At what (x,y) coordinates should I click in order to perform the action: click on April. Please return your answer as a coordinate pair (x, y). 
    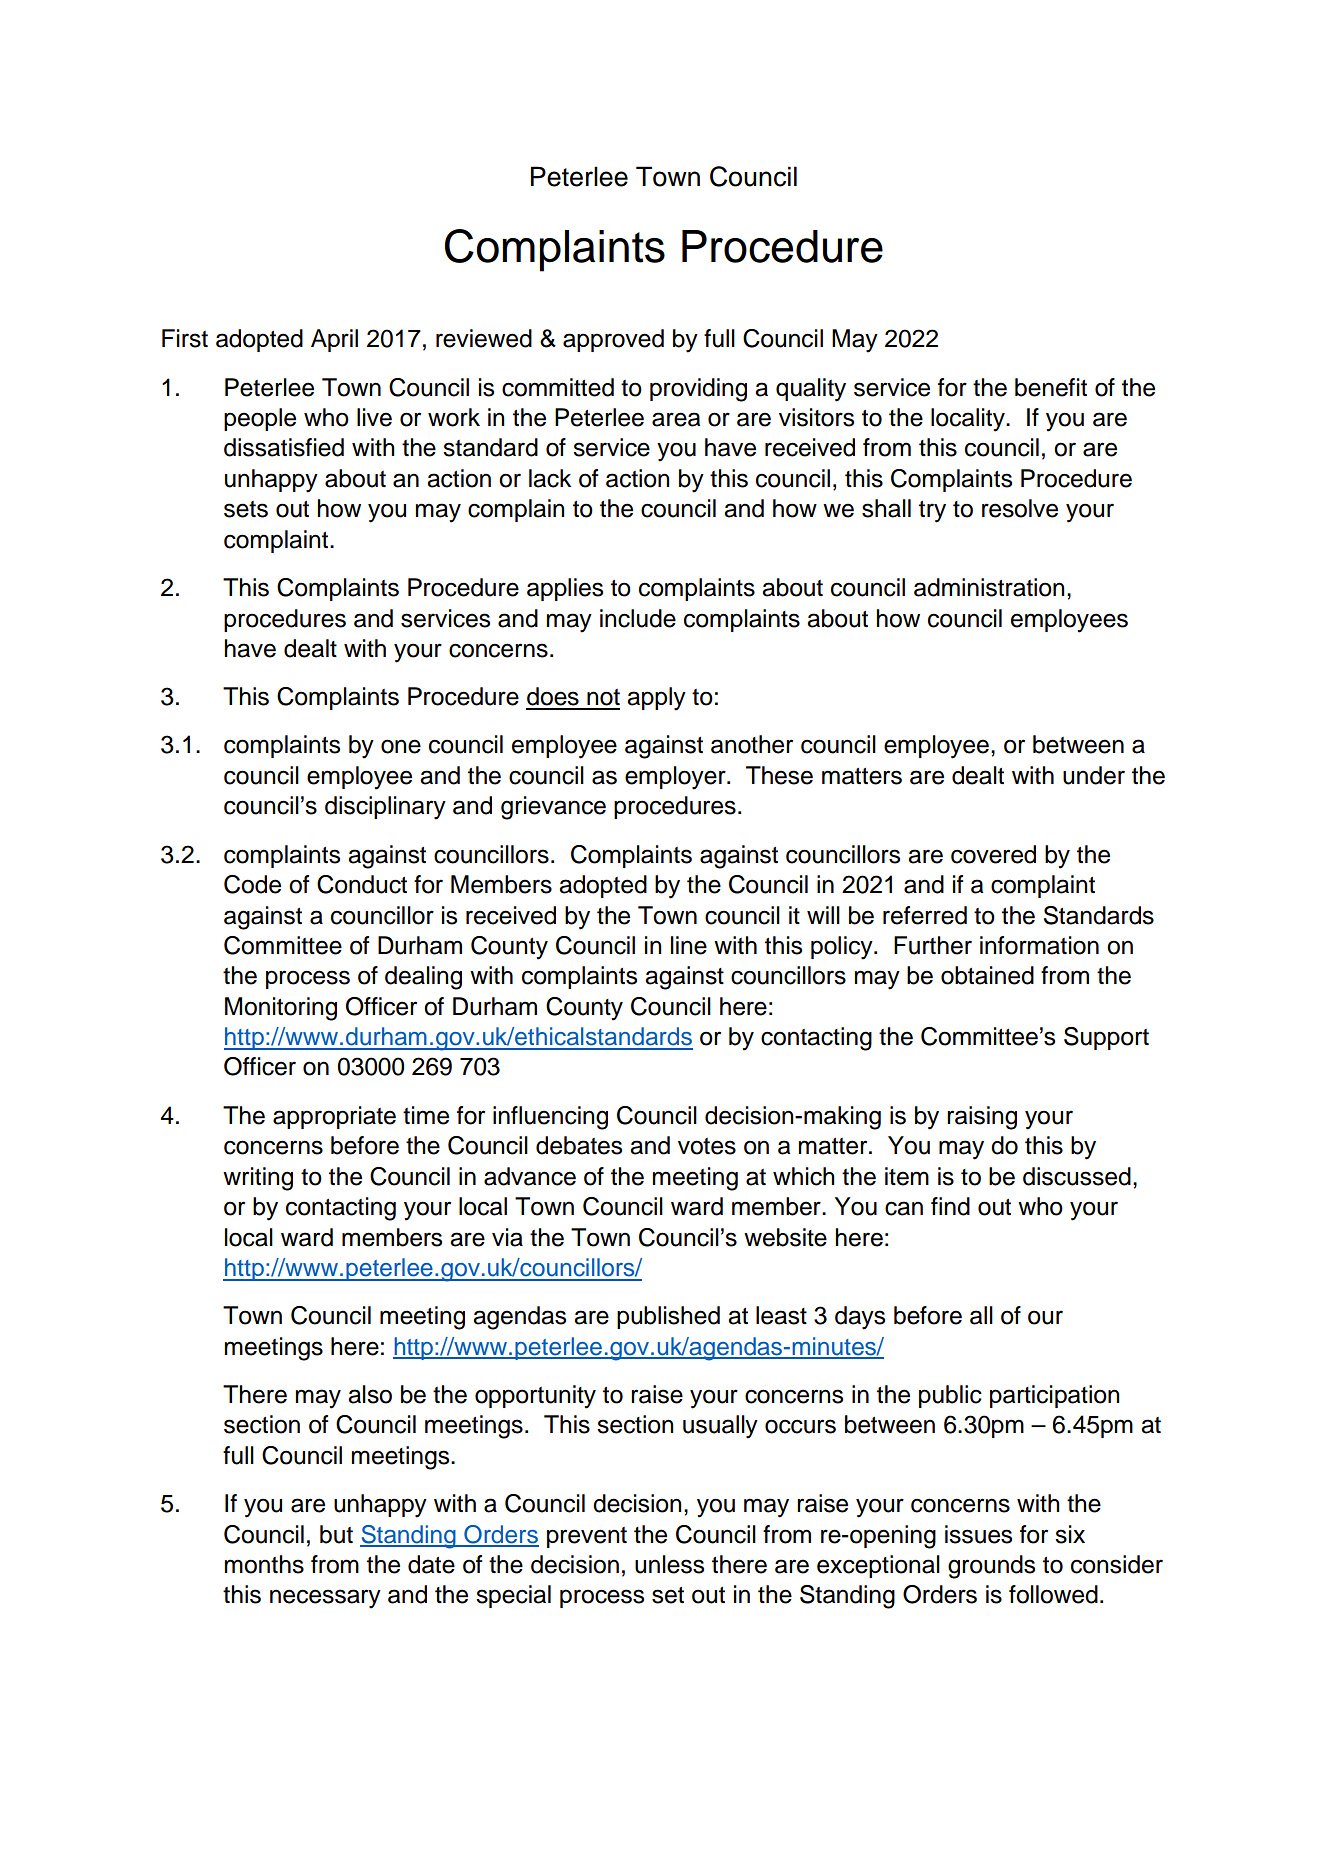
    Looking at the image, I should click on (334, 340).
